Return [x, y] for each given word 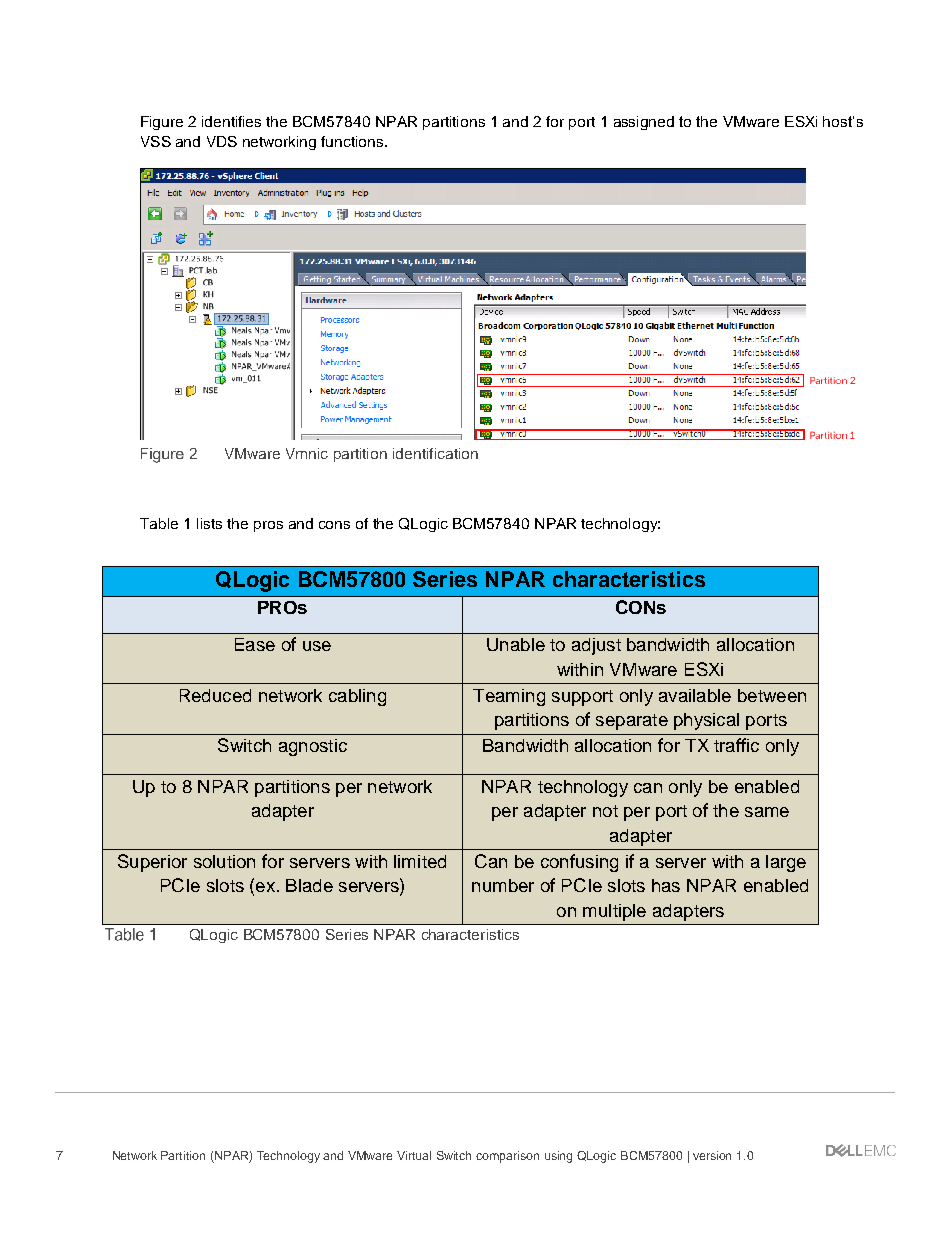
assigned [644, 123]
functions [353, 141]
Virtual [414, 1155]
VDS [222, 141]
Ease [255, 644]
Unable [516, 644]
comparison [507, 1157]
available [695, 695]
